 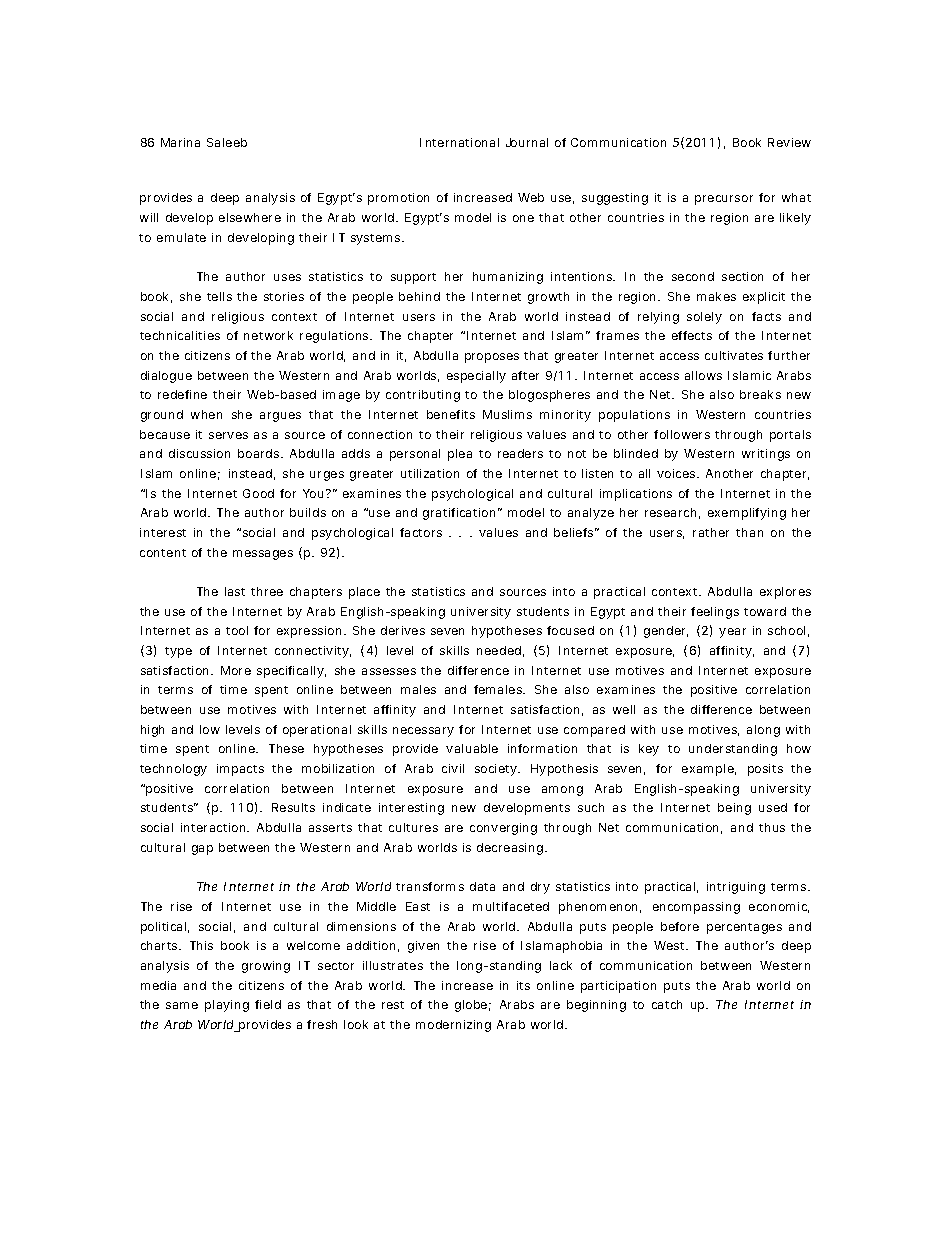 I want to click on impacts, so click(x=240, y=770).
